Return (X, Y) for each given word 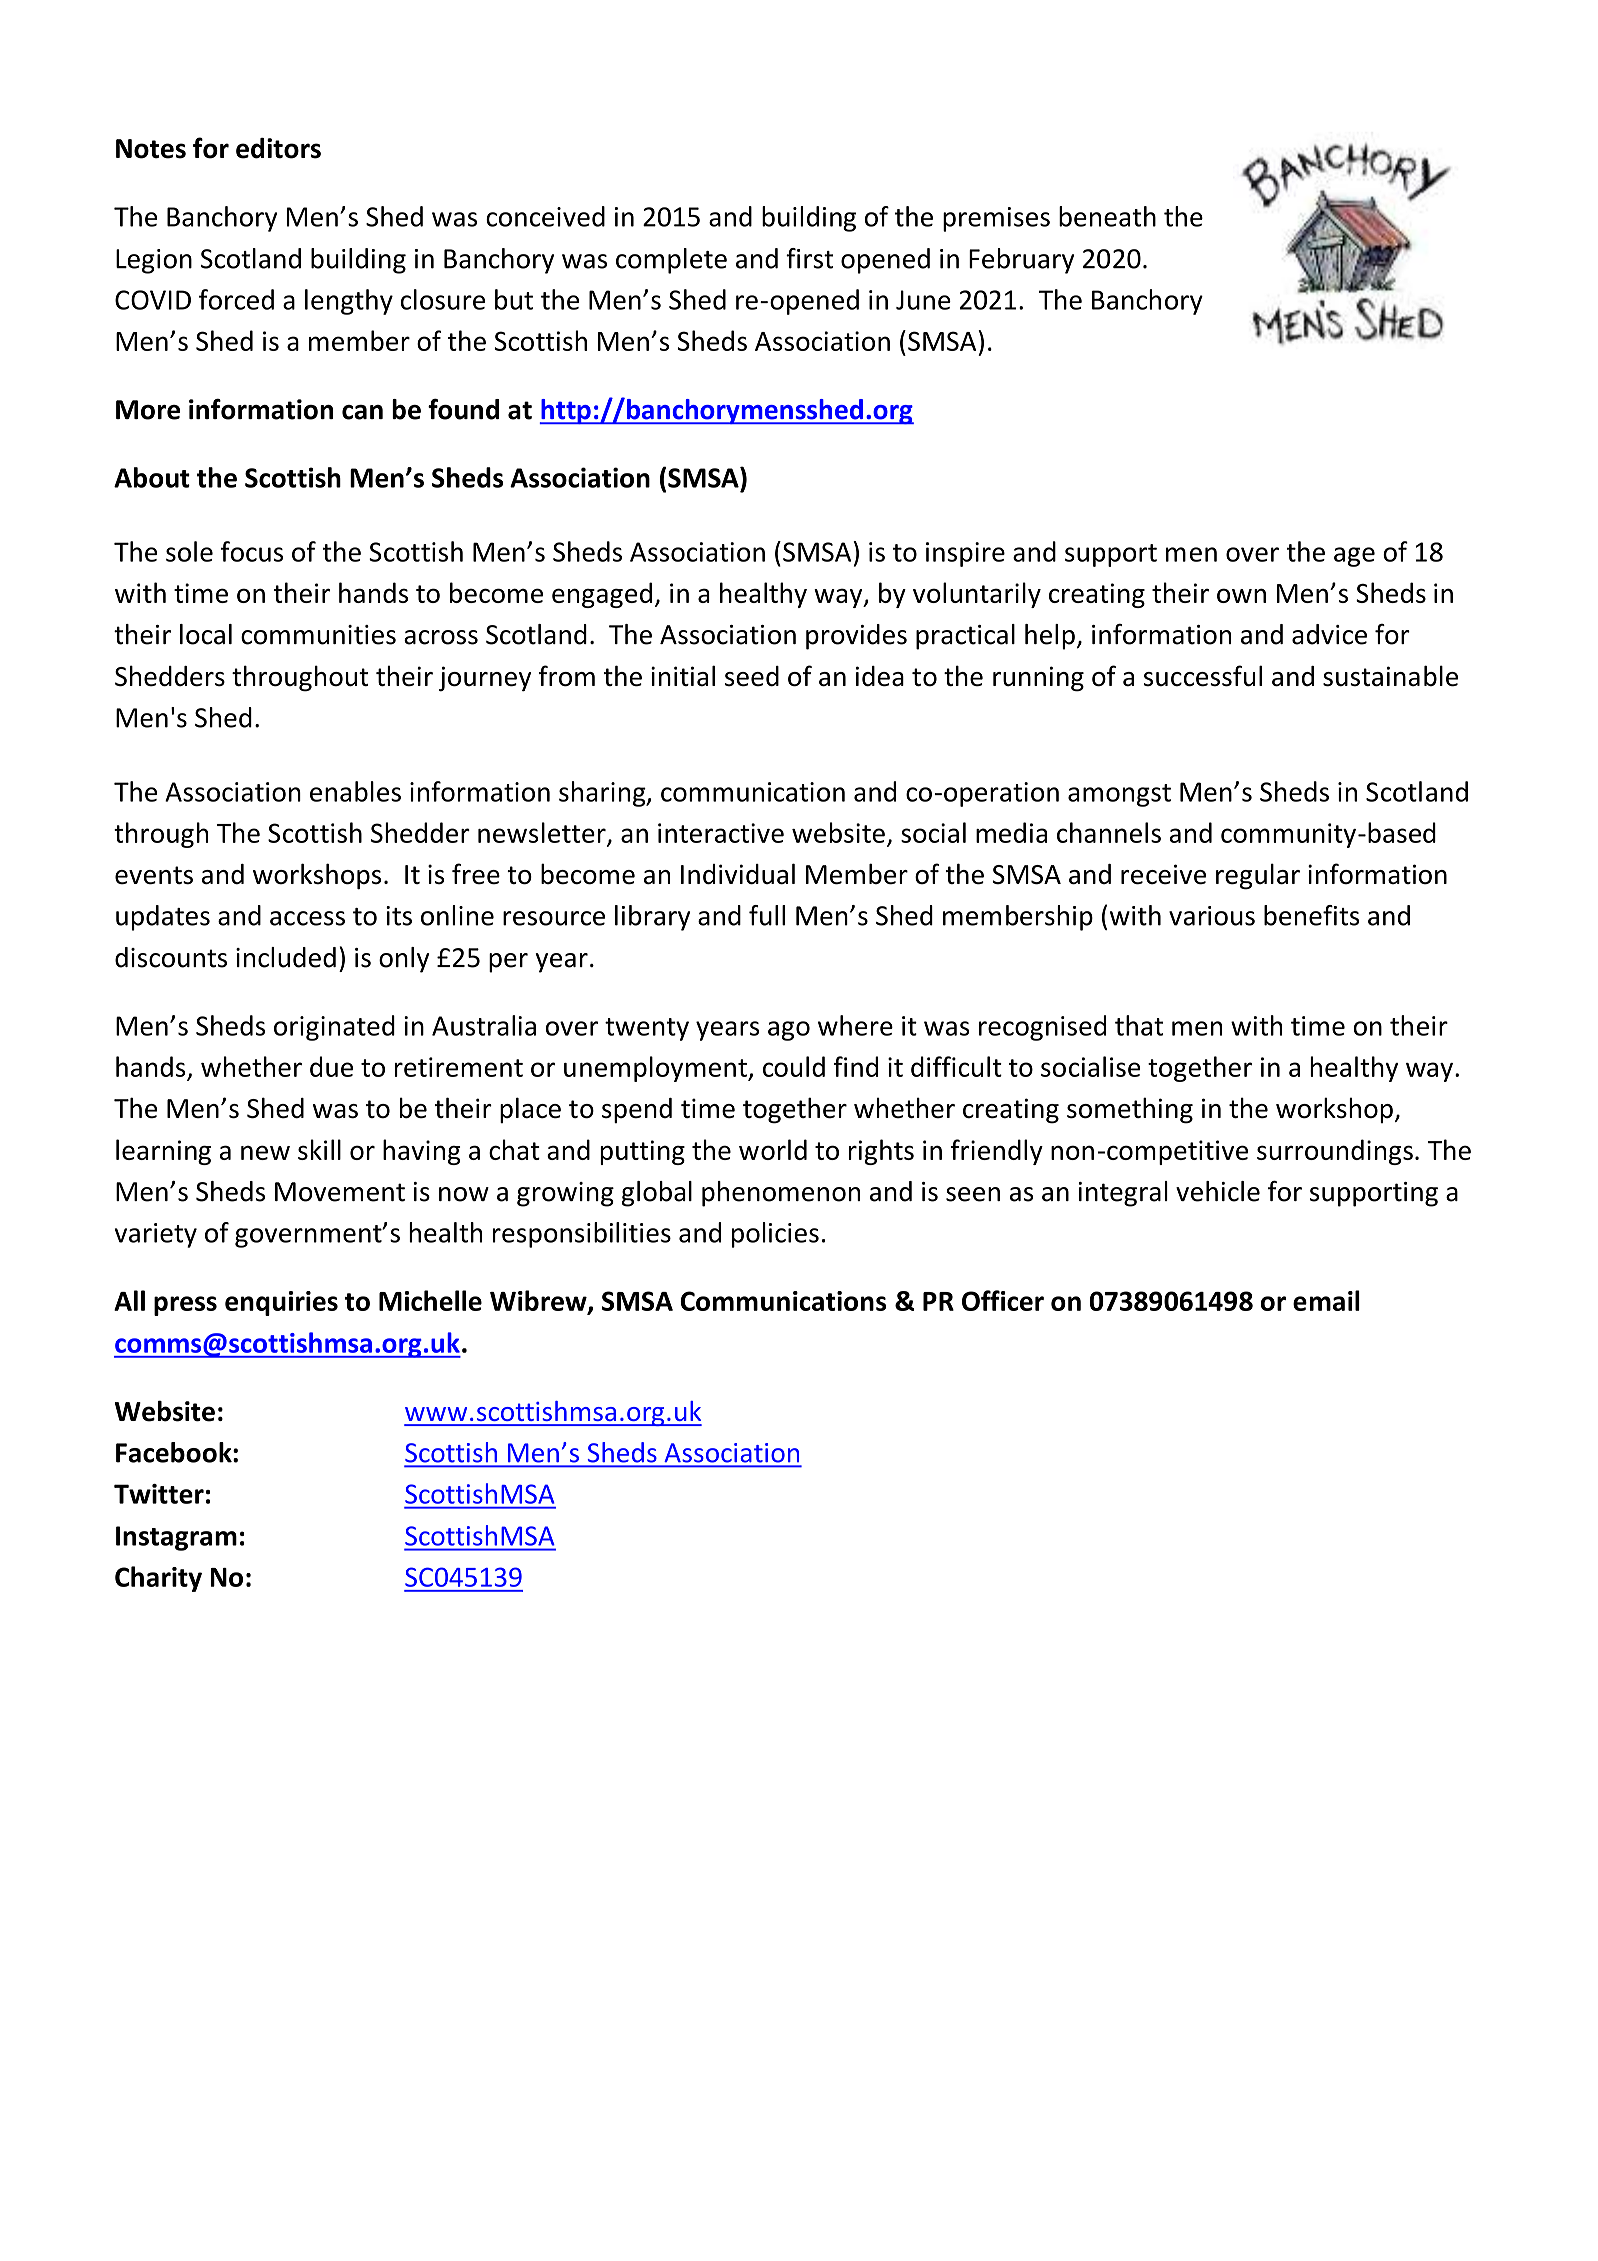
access (307, 918)
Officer (1003, 1300)
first (809, 258)
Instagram (176, 1538)
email (1326, 1300)
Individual (738, 874)
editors (278, 148)
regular (1258, 876)
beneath (1107, 216)
